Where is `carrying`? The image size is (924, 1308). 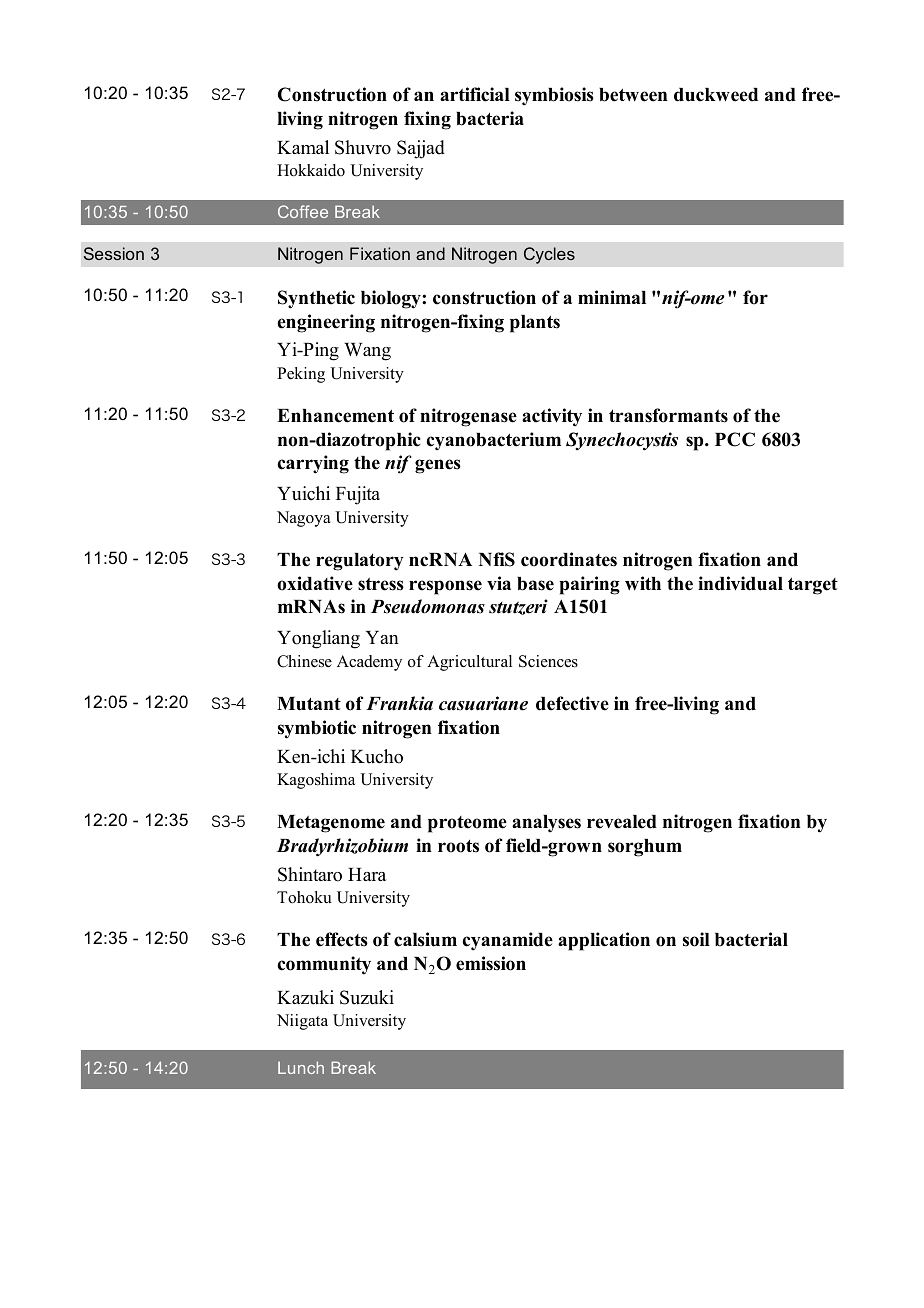 carrying is located at coordinates (313, 464).
